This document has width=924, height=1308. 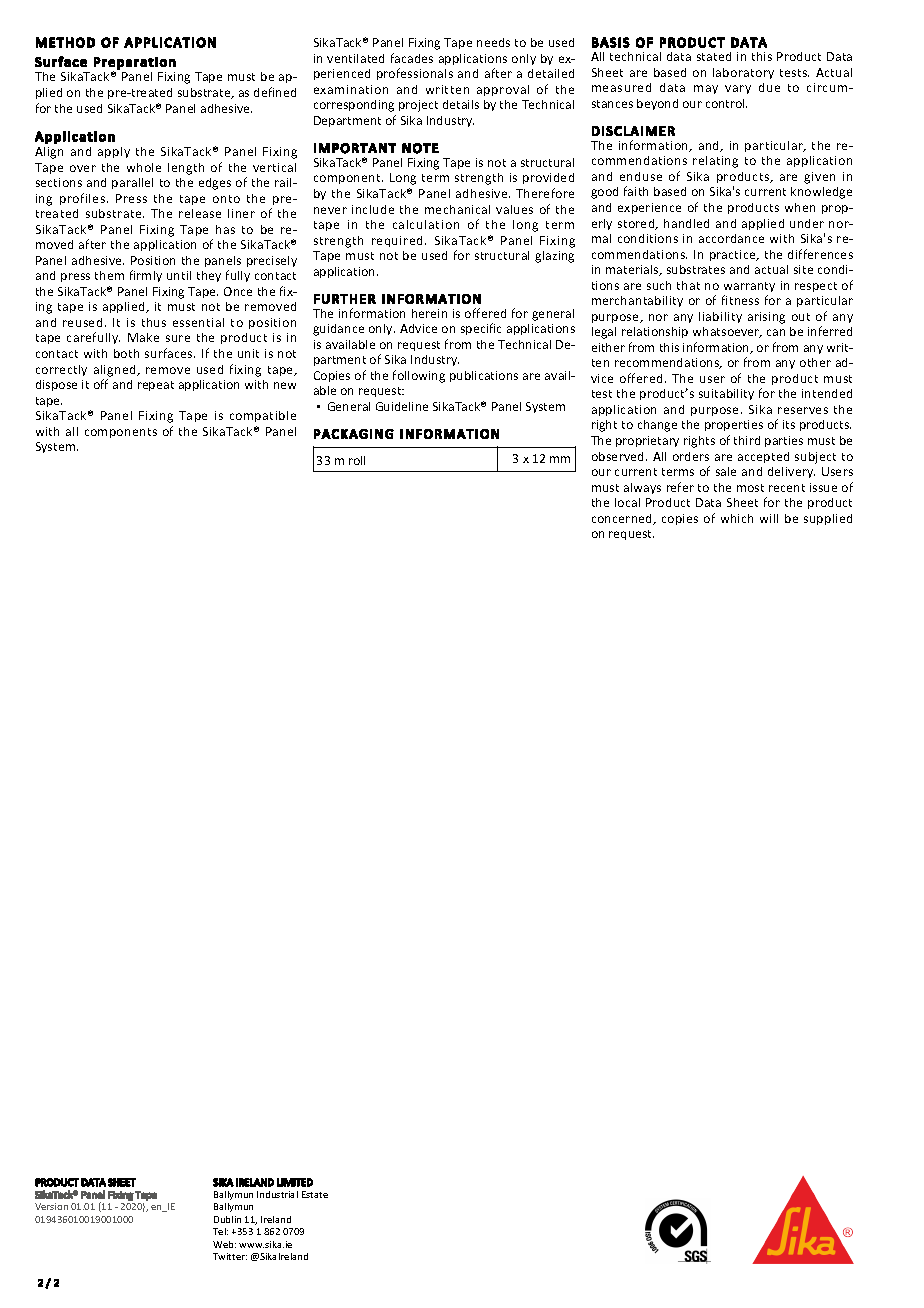 What do you see at coordinates (135, 63) in the document?
I see `Preparation` at bounding box center [135, 63].
